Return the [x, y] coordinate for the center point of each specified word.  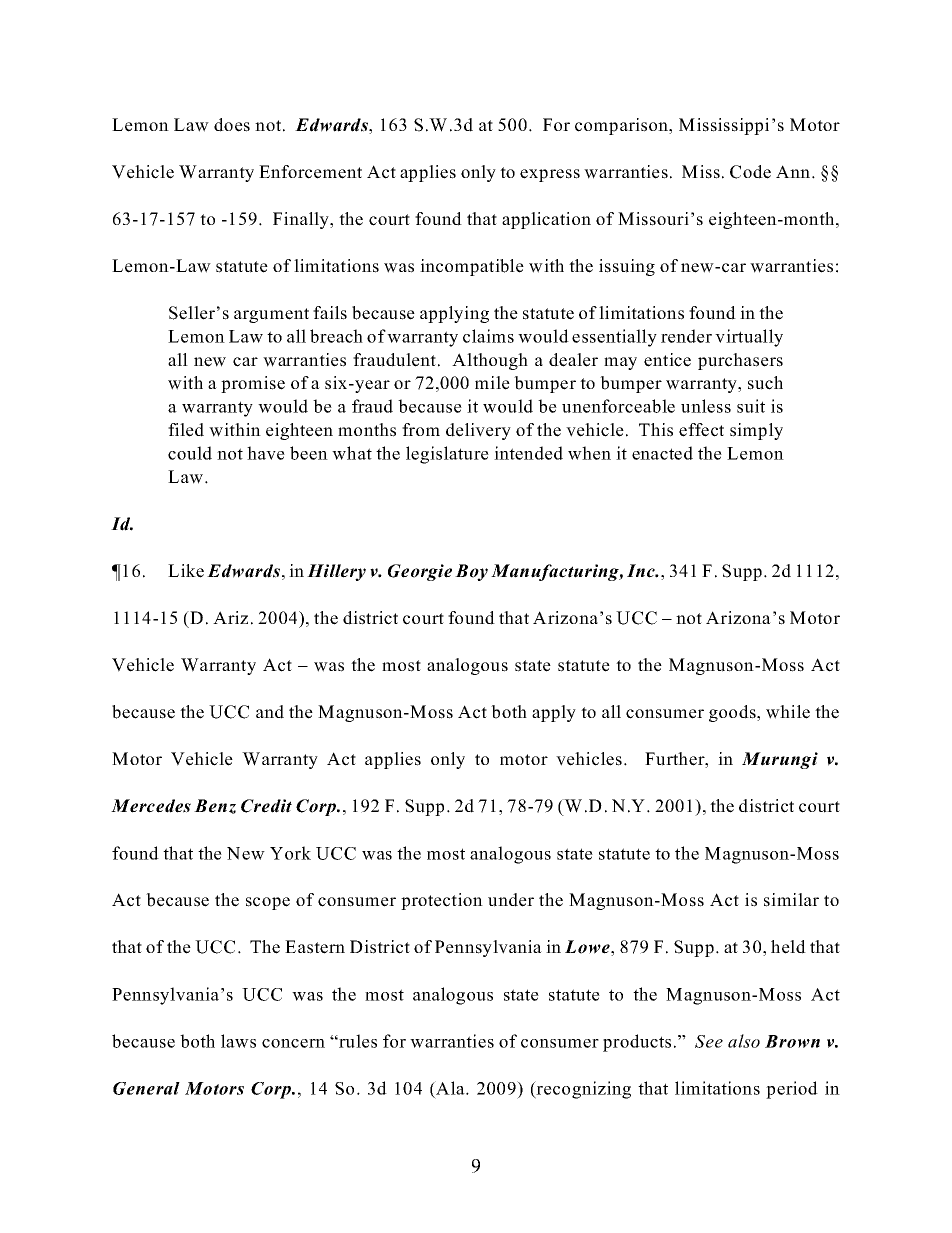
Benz [215, 806]
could [190, 453]
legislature [447, 455]
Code [750, 172]
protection [442, 901]
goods [733, 713]
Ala [450, 1088]
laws [238, 1041]
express [550, 175]
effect [701, 430]
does [232, 125]
